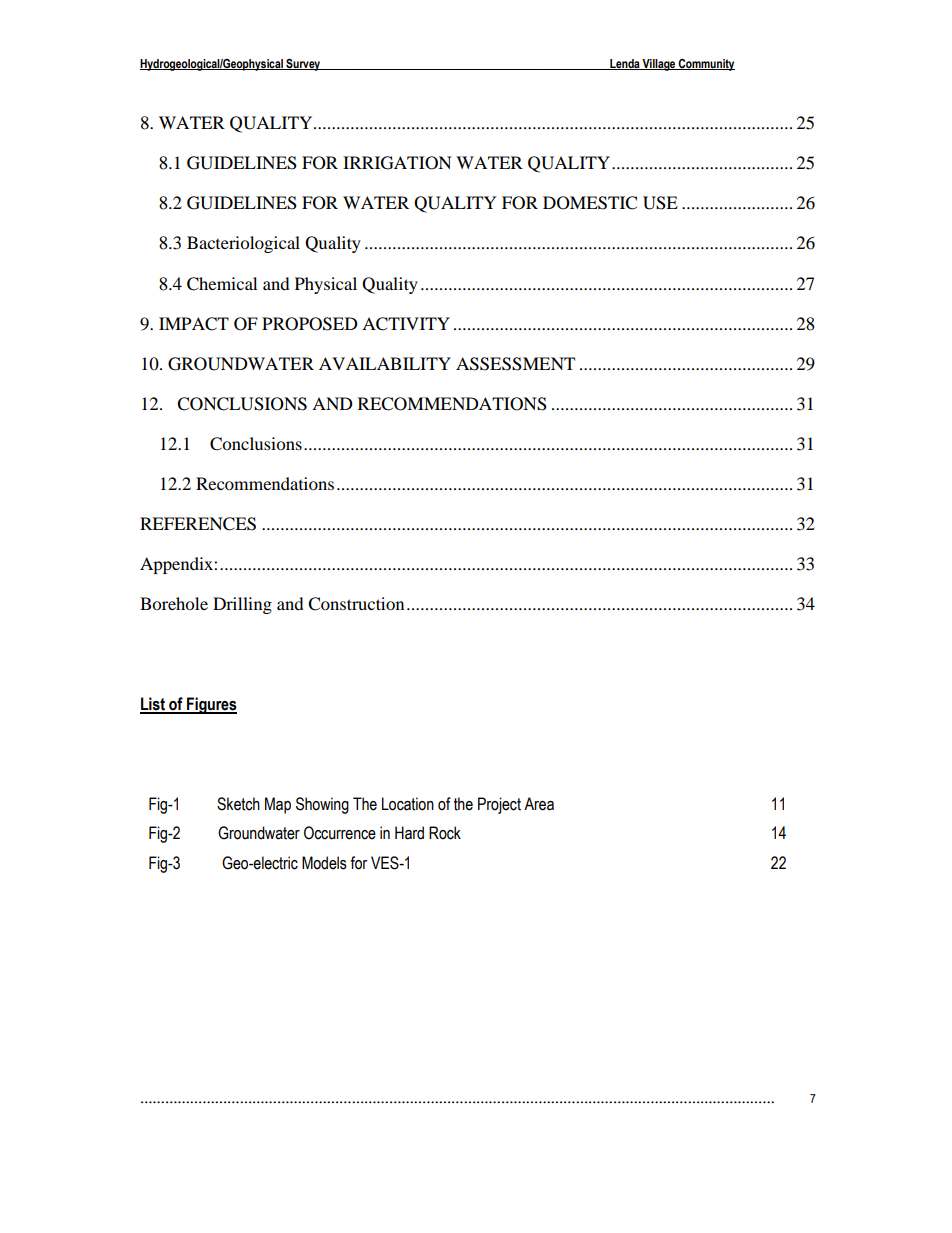 This screenshot has width=952, height=1233. I want to click on Location, so click(408, 804).
